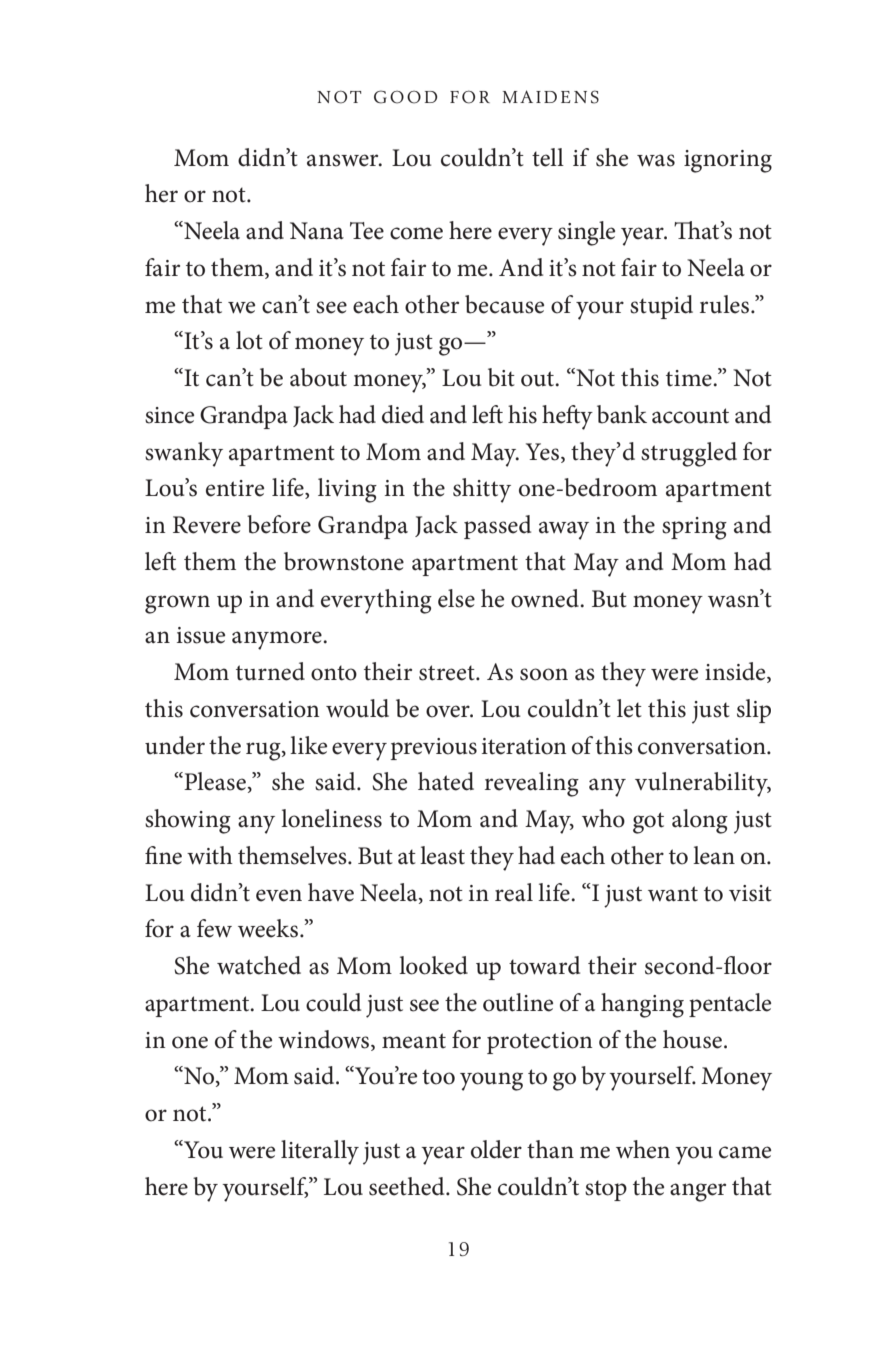  What do you see at coordinates (317, 231) in the image?
I see `Nana` at bounding box center [317, 231].
